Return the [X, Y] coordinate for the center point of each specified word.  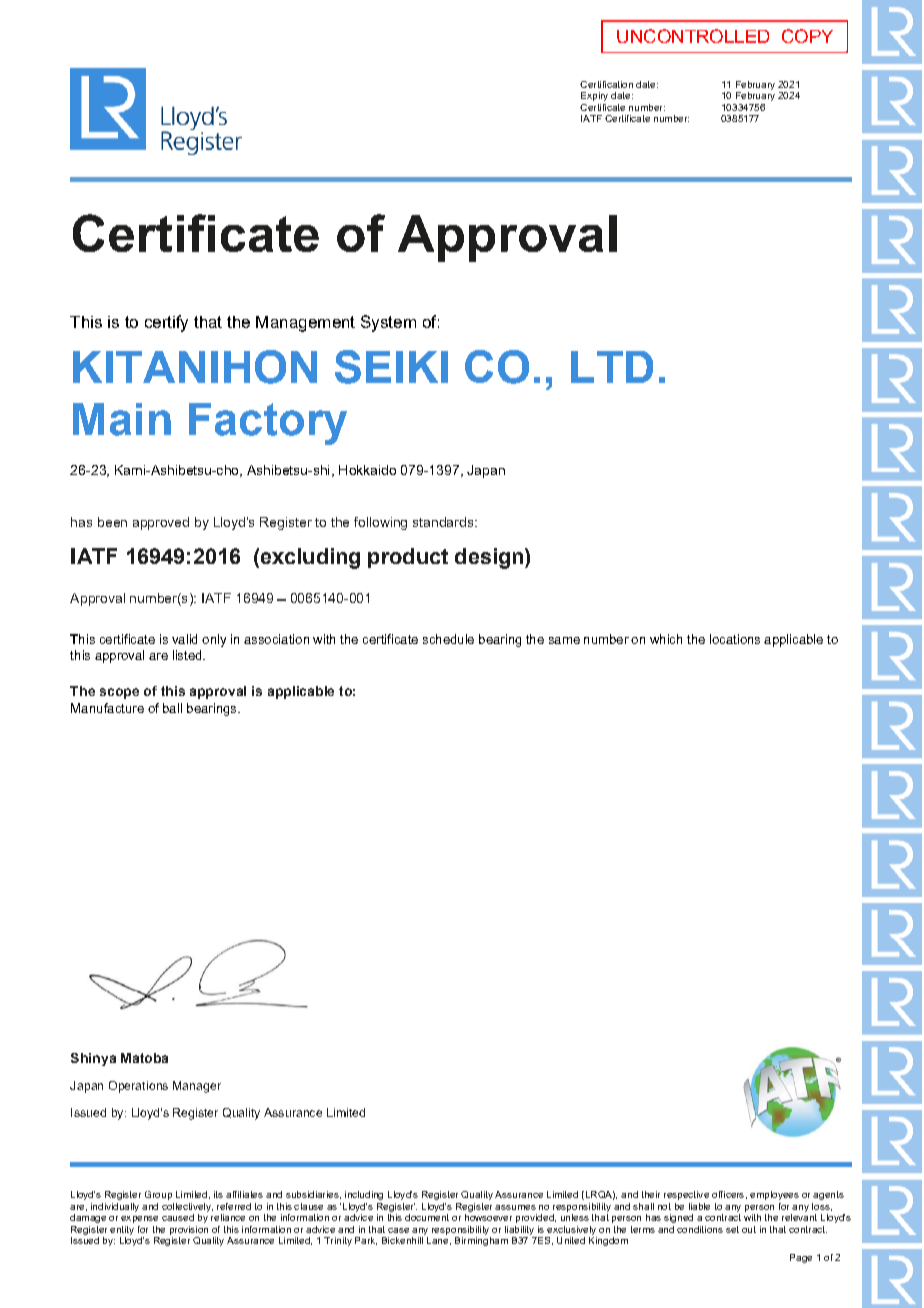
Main [122, 419]
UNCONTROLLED [693, 36]
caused [178, 1217]
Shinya [93, 1059]
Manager [197, 1087]
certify [166, 323]
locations [735, 639]
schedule [448, 639]
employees [774, 1195]
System [388, 323]
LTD [612, 367]
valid [184, 639]
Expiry [594, 96]
